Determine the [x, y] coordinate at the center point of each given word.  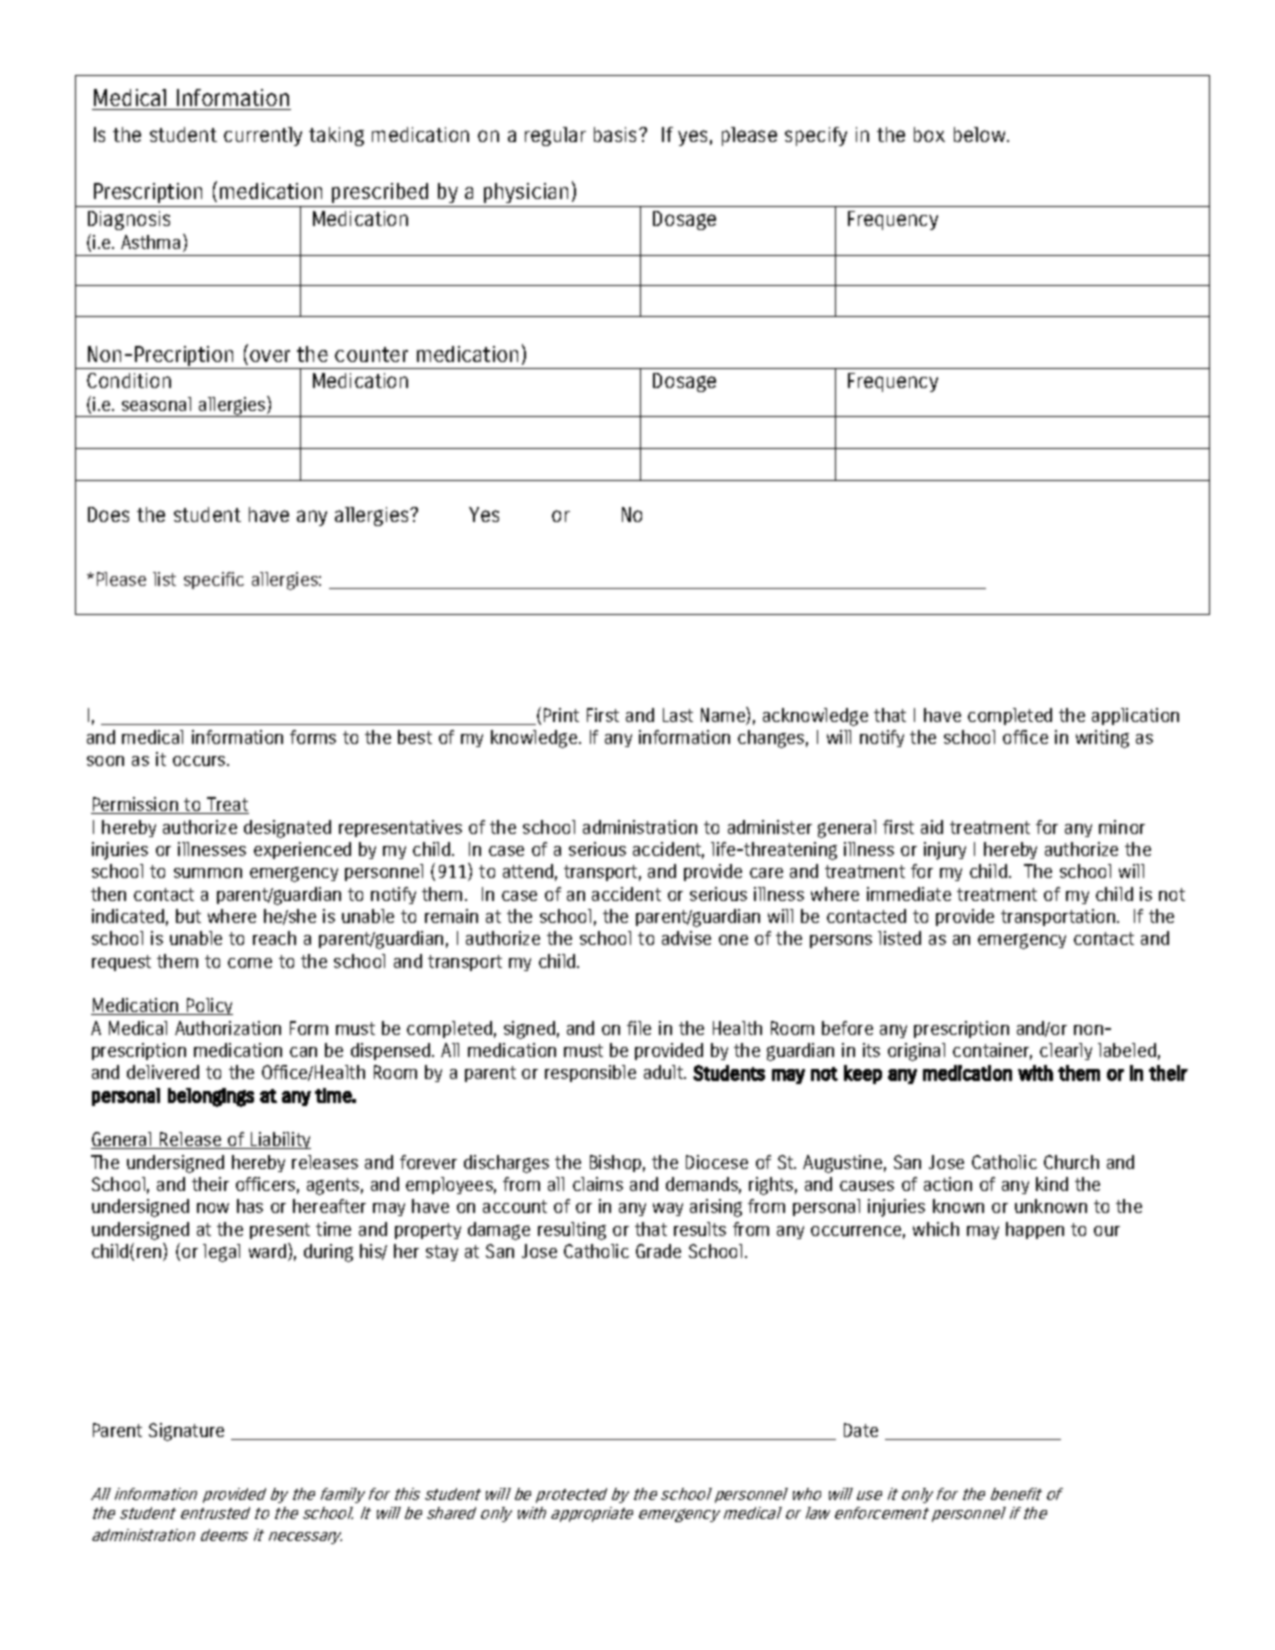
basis [617, 134]
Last [678, 715]
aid [932, 827]
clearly [1066, 1051]
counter [371, 354]
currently [263, 136]
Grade [658, 1251]
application [1135, 716]
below [981, 134]
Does [108, 514]
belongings [211, 1097]
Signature [186, 1432]
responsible [590, 1073]
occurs [200, 761]
